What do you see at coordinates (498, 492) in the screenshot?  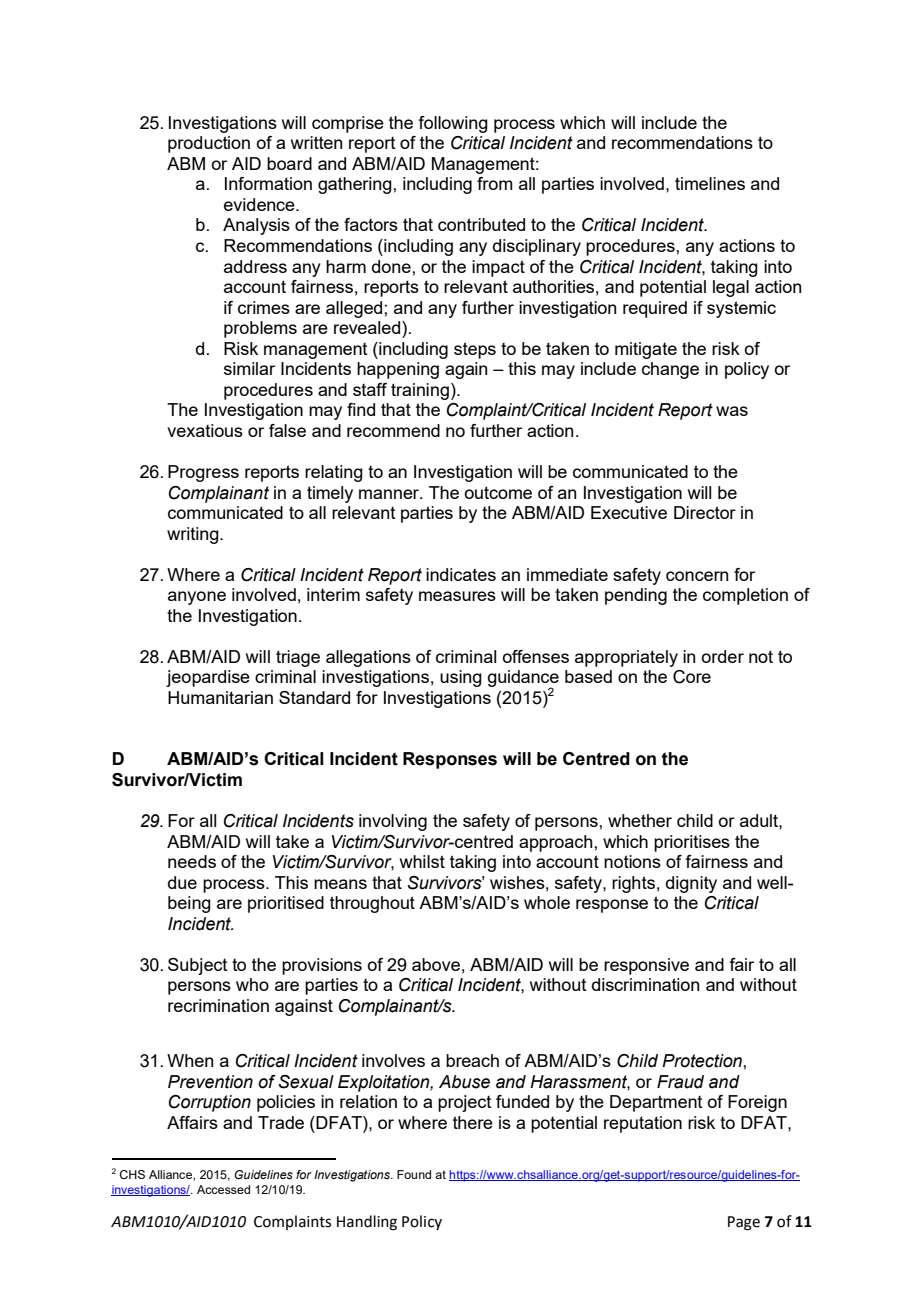 I see `outcome` at bounding box center [498, 492].
